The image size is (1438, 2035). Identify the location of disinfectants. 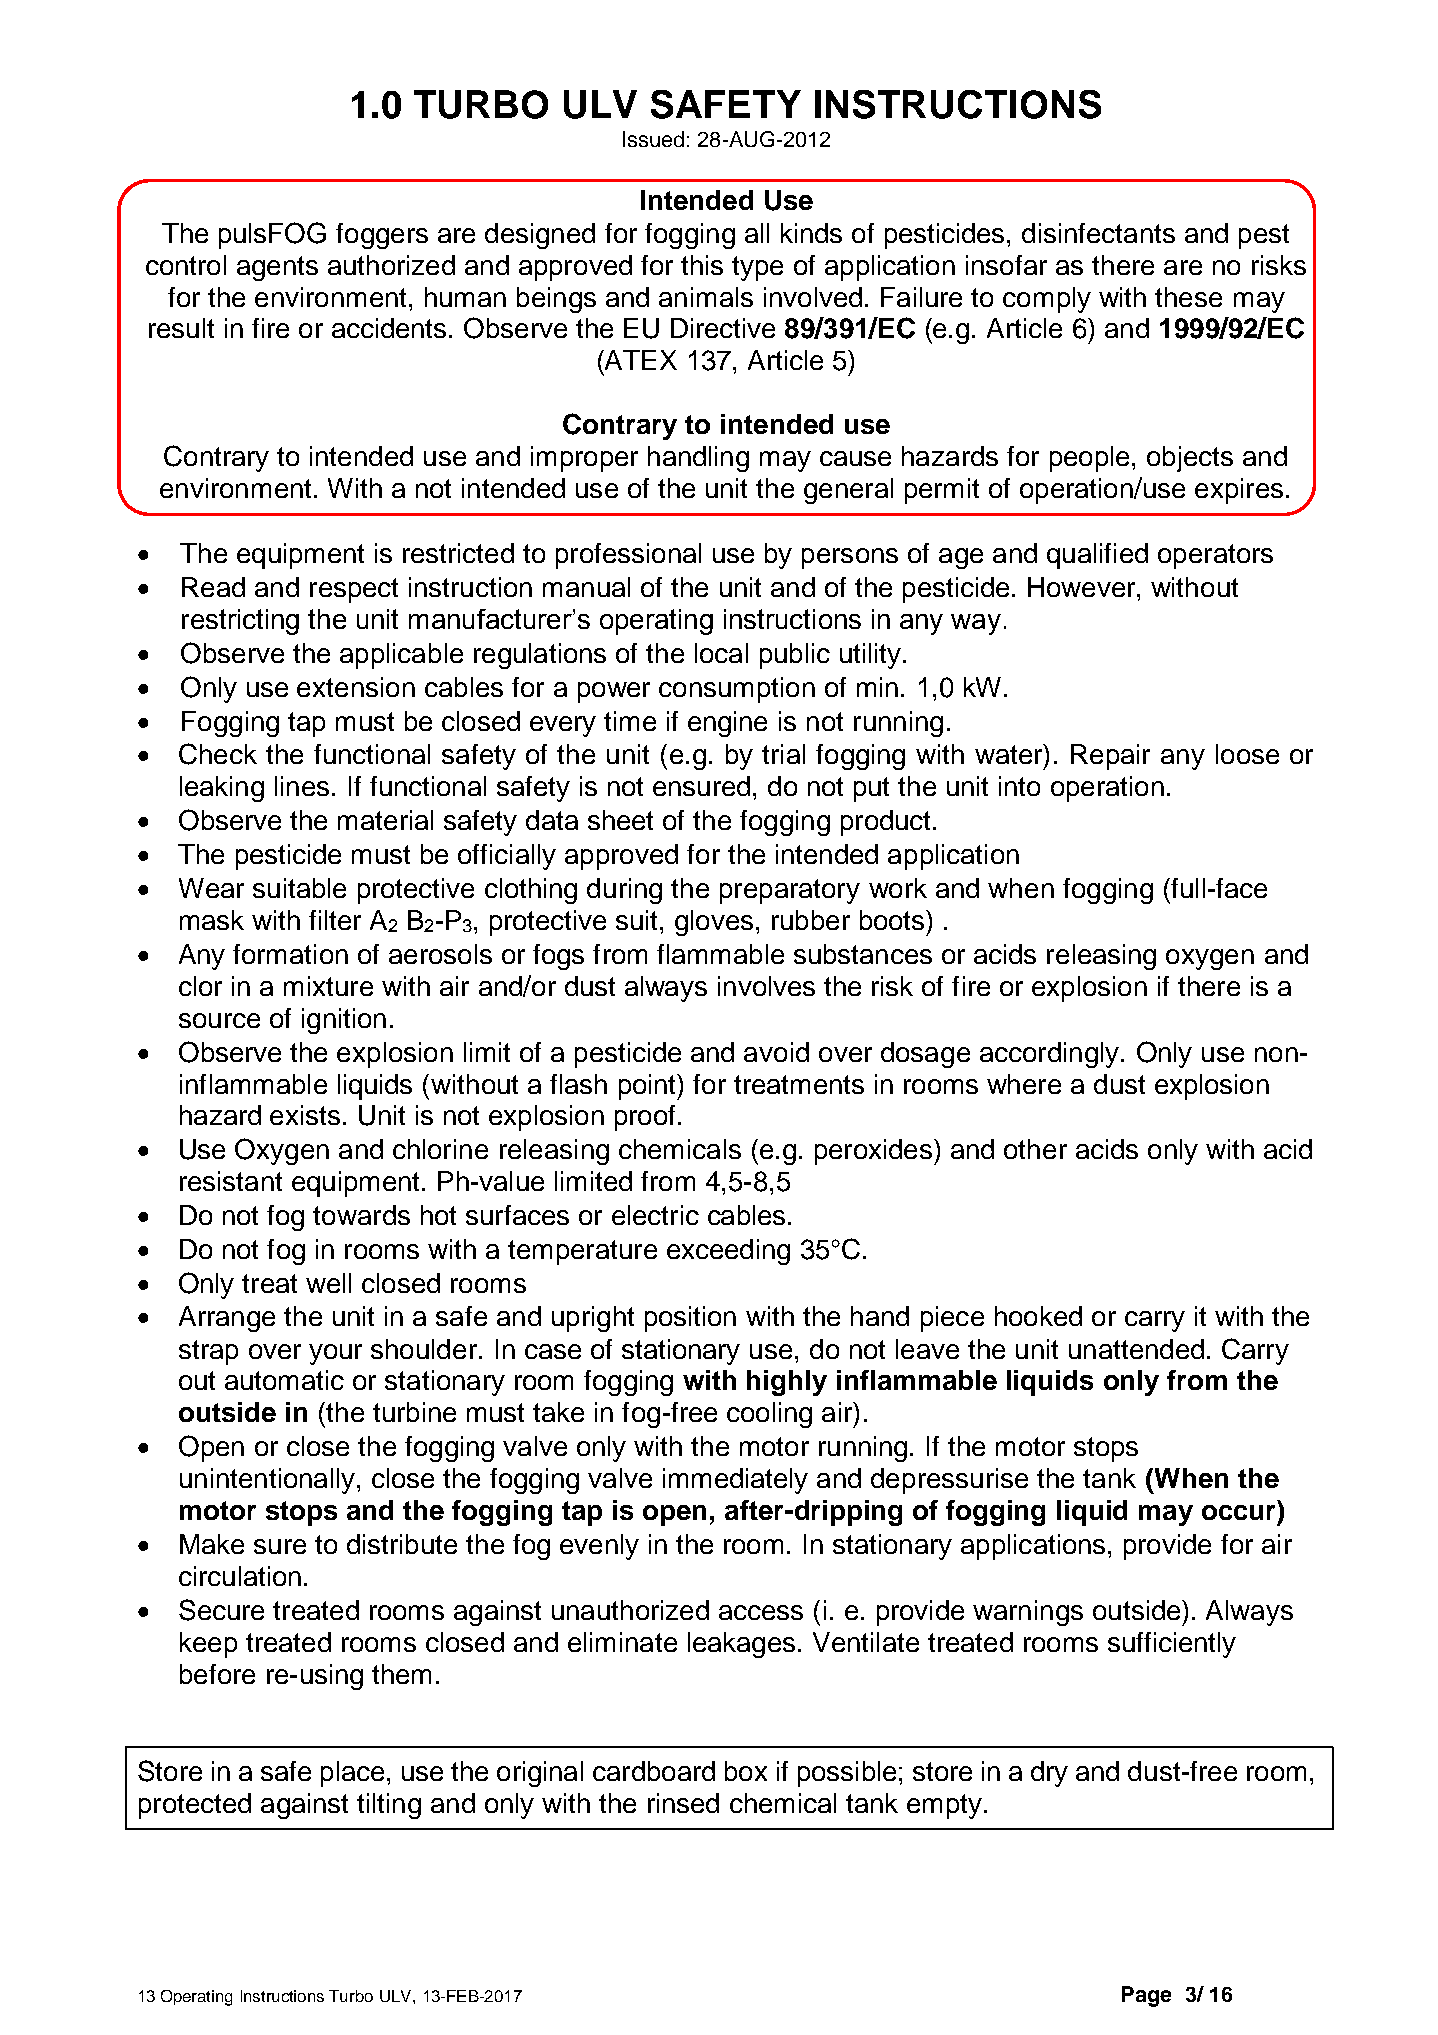
(1098, 233).
